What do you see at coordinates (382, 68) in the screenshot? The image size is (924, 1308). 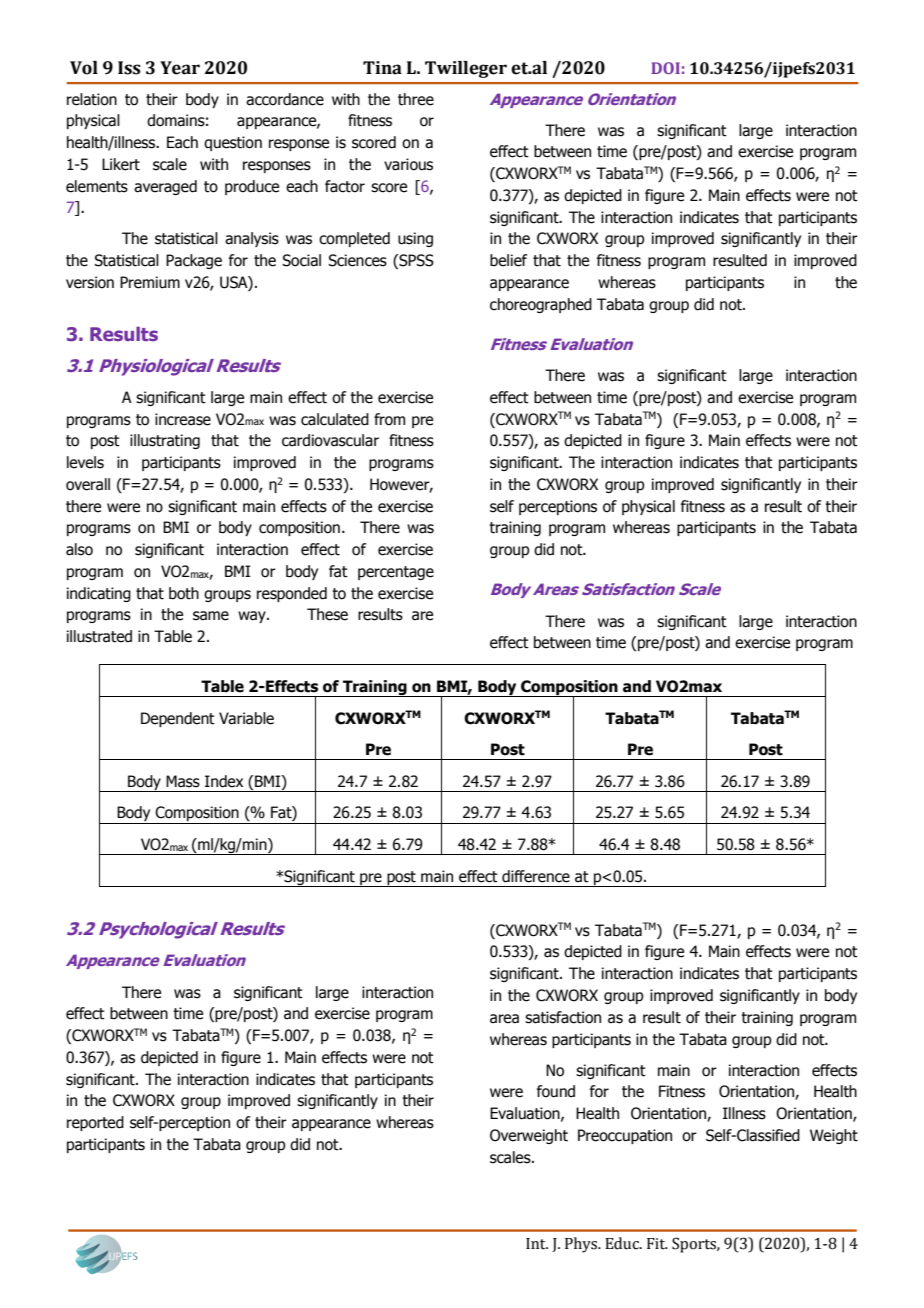 I see `Tina` at bounding box center [382, 68].
